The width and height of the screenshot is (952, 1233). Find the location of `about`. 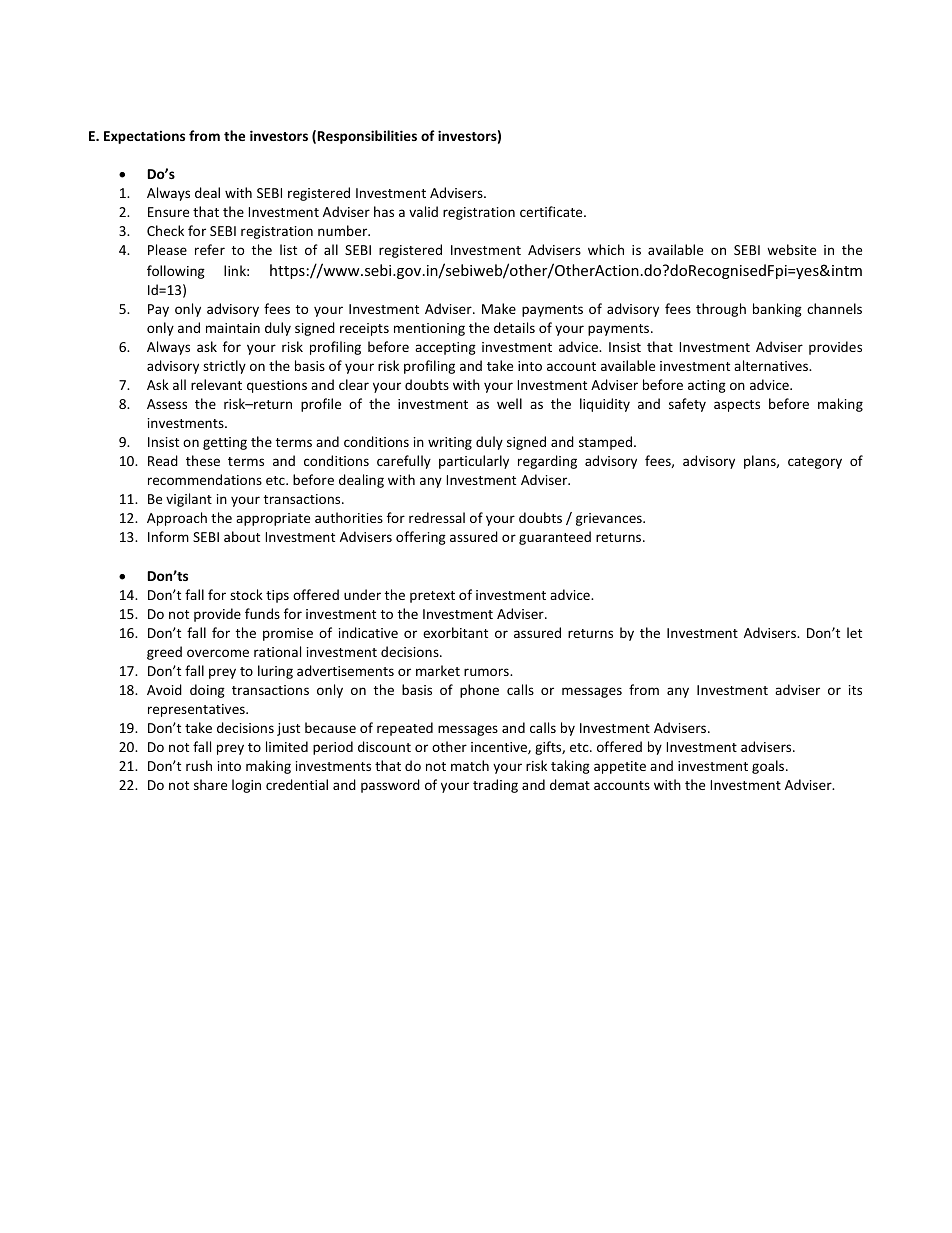

about is located at coordinates (242, 536).
